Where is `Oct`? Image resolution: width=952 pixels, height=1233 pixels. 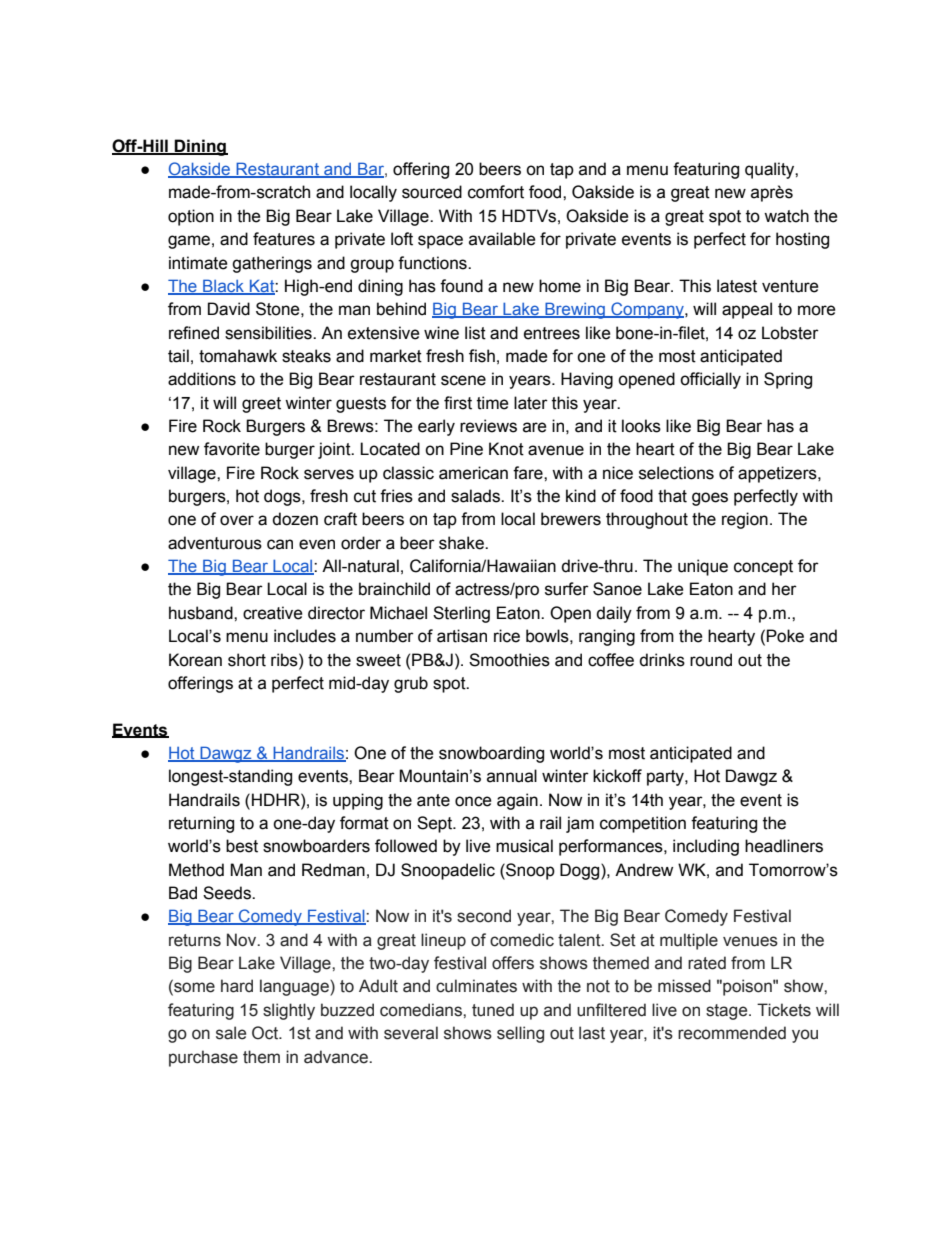
Oct is located at coordinates (266, 1033).
